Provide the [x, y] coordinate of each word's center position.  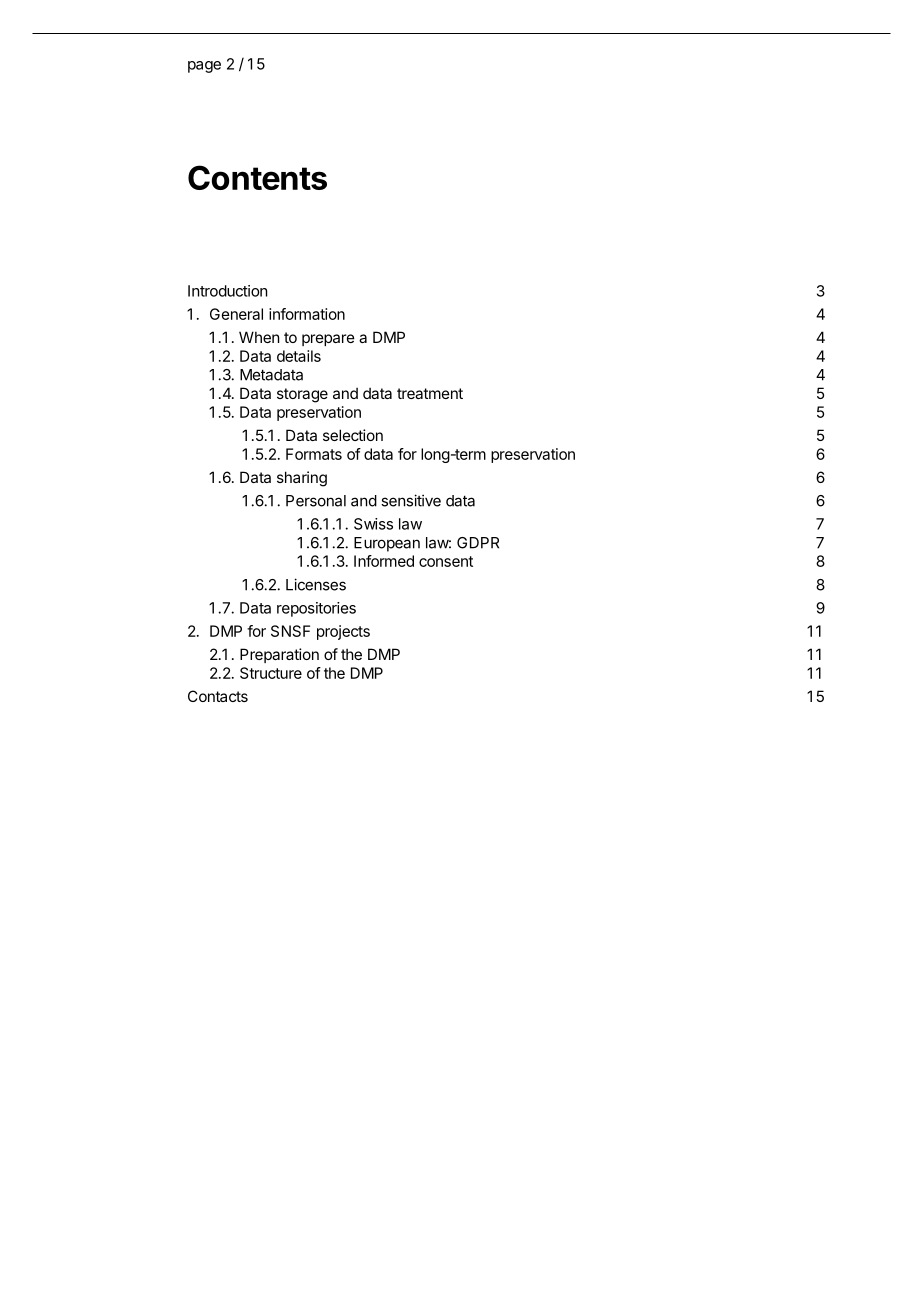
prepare [328, 340]
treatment [430, 393]
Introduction [227, 291]
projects [343, 632]
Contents [257, 177]
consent [446, 561]
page [204, 67]
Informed [384, 561]
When [259, 337]
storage [302, 395]
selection [353, 435]
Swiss [373, 524]
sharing [302, 479]
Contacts [218, 696]
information [307, 314]
